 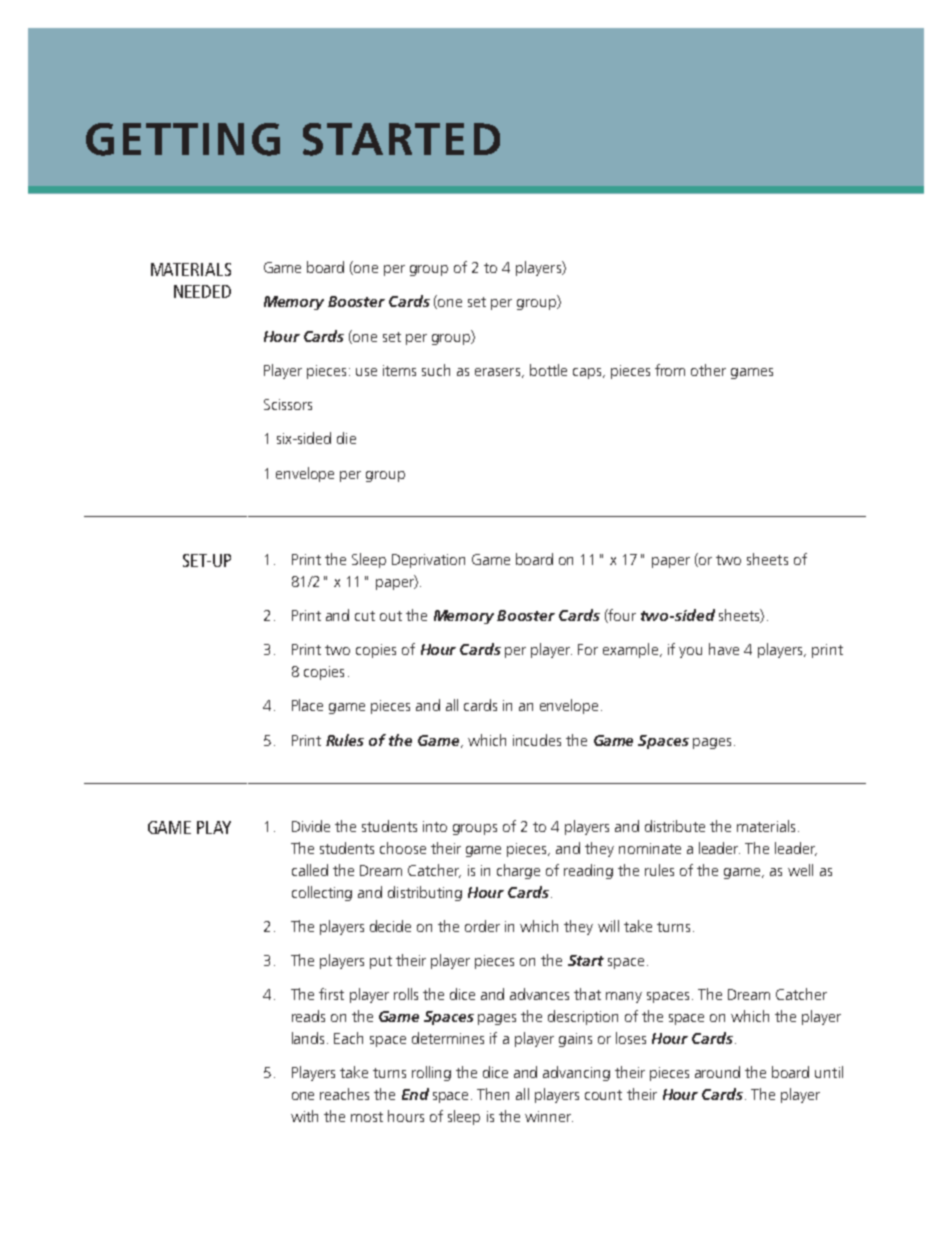 I want to click on with, so click(x=304, y=1116).
